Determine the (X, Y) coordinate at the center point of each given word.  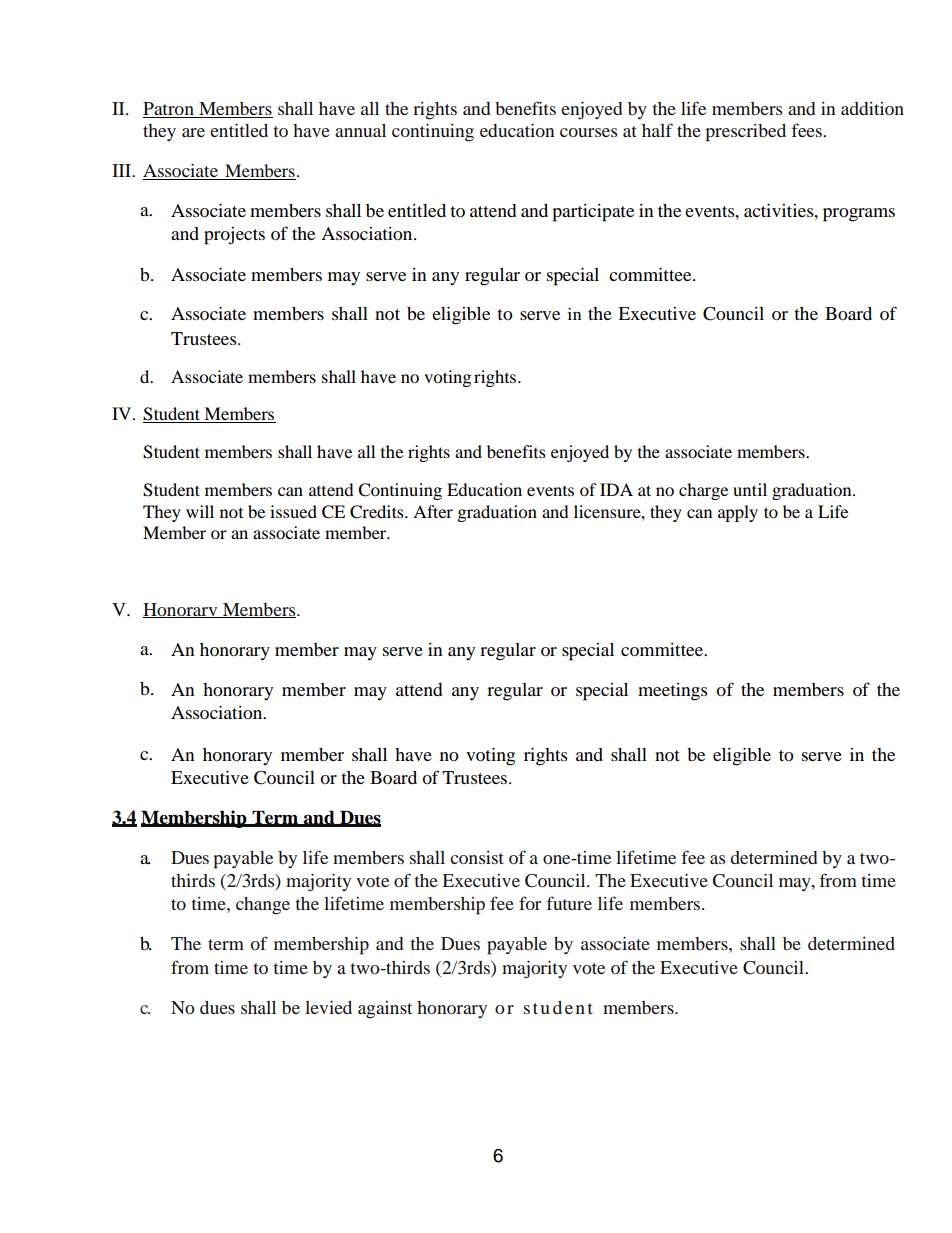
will (200, 511)
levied (328, 1007)
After (433, 511)
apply (738, 513)
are (193, 132)
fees (807, 130)
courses (588, 132)
